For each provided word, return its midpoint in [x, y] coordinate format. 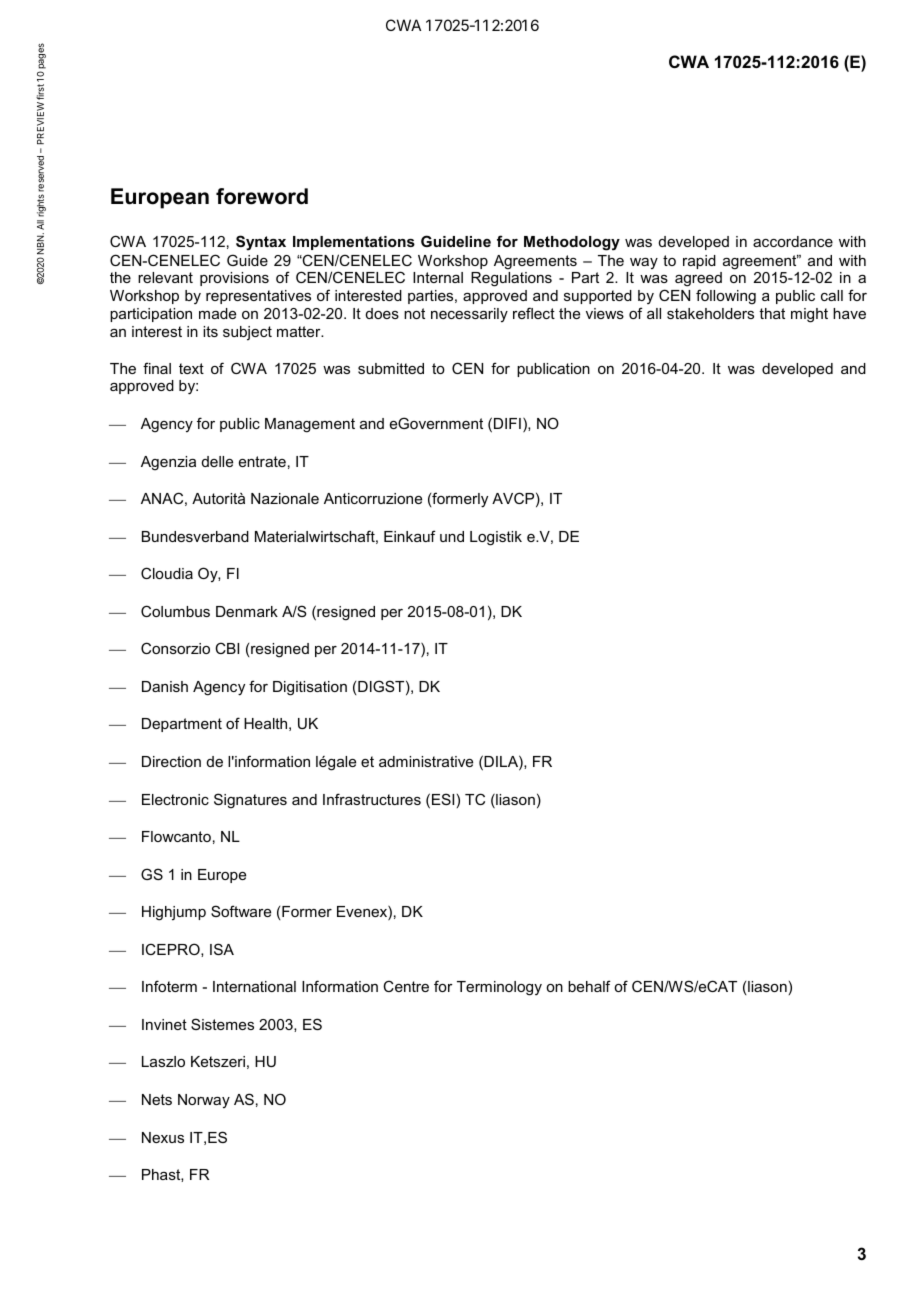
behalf [589, 986]
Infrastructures [372, 799]
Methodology [572, 243]
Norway [204, 1101]
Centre [406, 986]
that [772, 313]
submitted [391, 368]
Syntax [261, 243]
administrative [426, 761]
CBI [227, 648]
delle [217, 461]
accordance [793, 241]
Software [241, 911]
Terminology [499, 988]
